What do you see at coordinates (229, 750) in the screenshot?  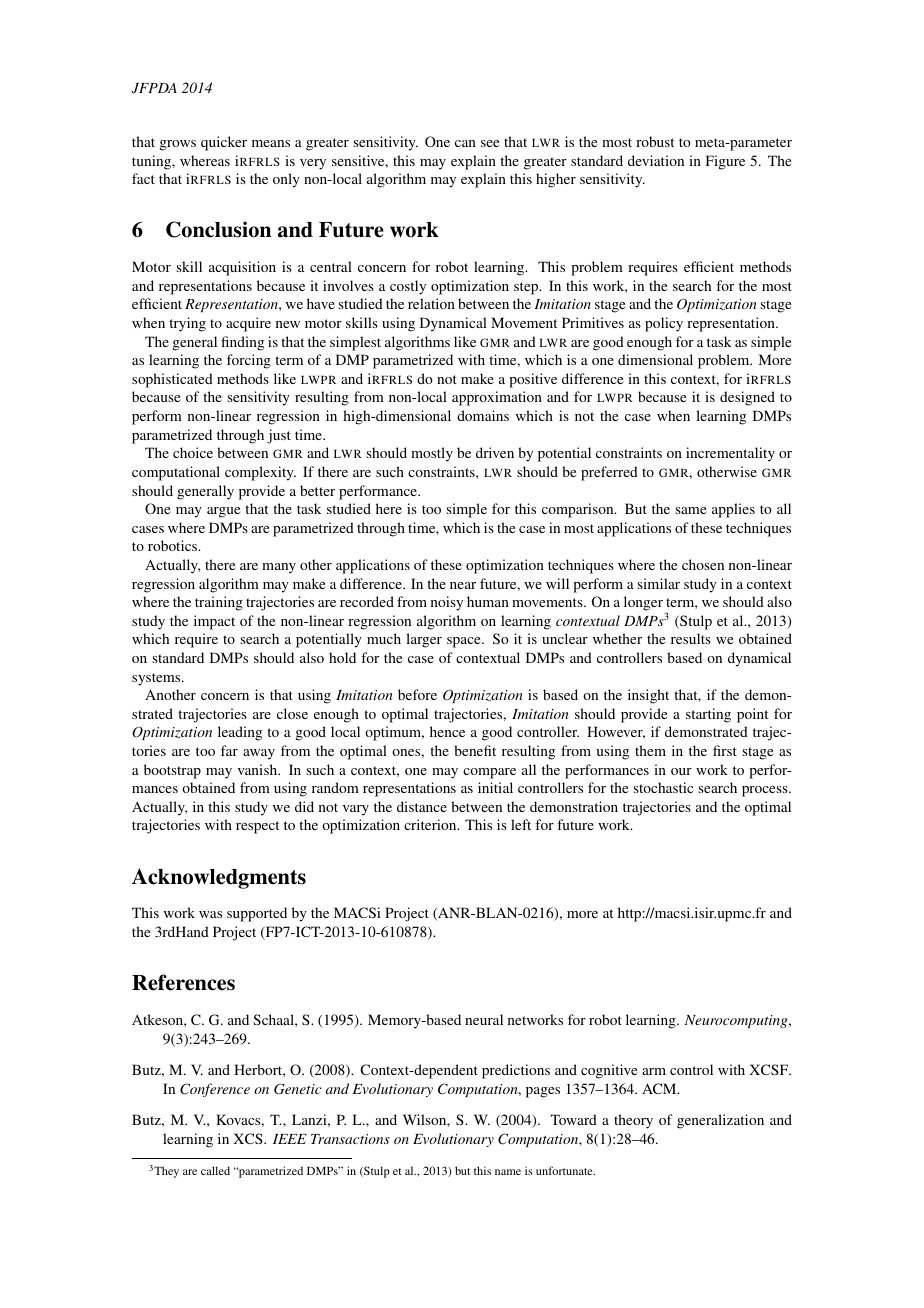 I see `far` at bounding box center [229, 750].
